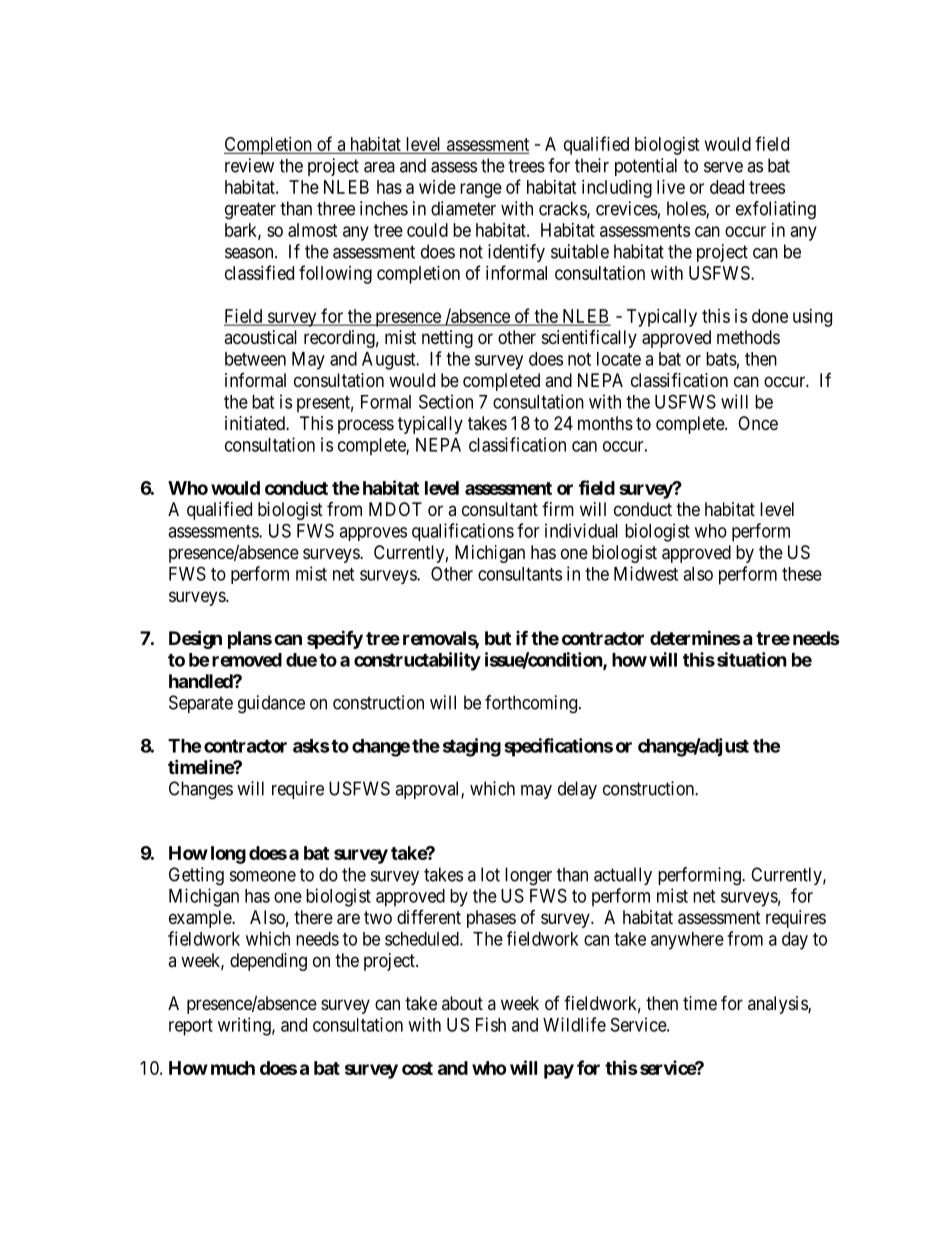 This document has width=952, height=1233. I want to click on Section, so click(446, 401).
